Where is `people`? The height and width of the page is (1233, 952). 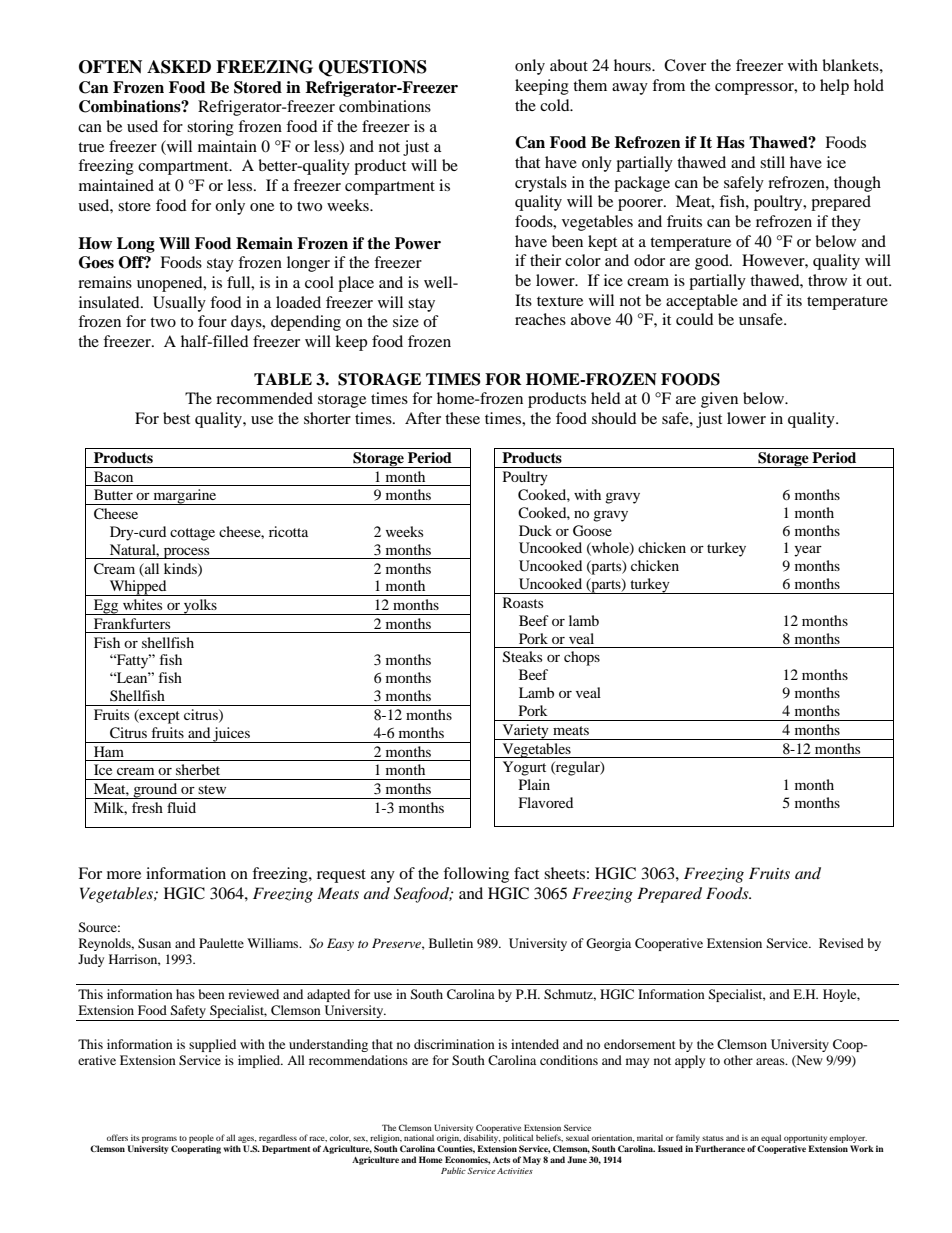 people is located at coordinates (201, 1140).
